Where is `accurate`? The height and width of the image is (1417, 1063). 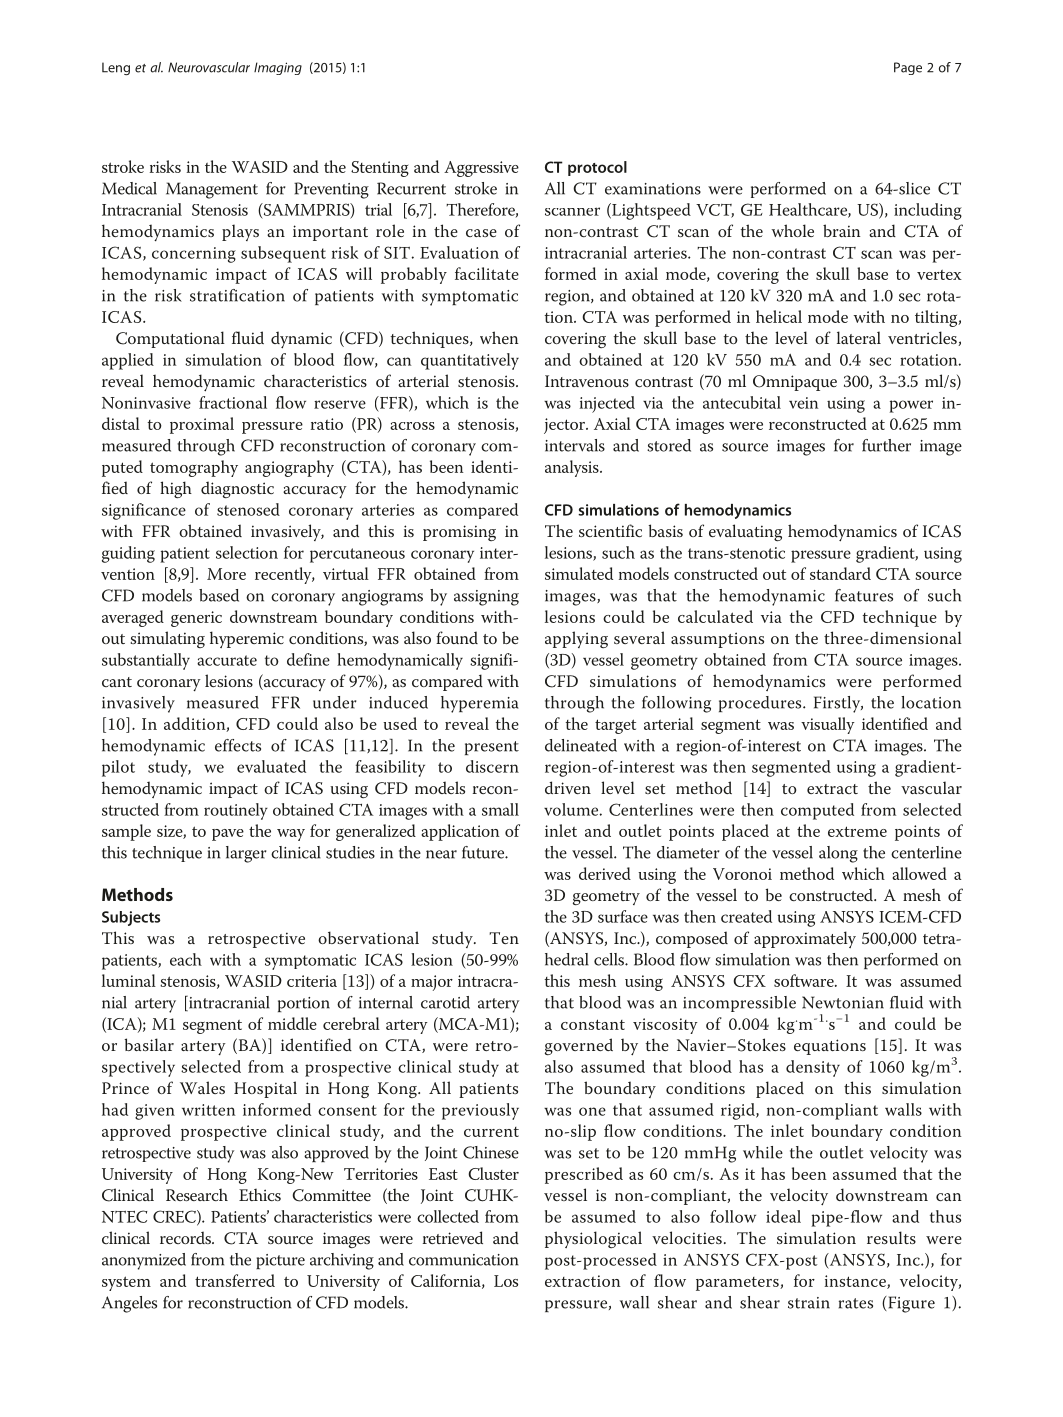
accurate is located at coordinates (227, 660).
